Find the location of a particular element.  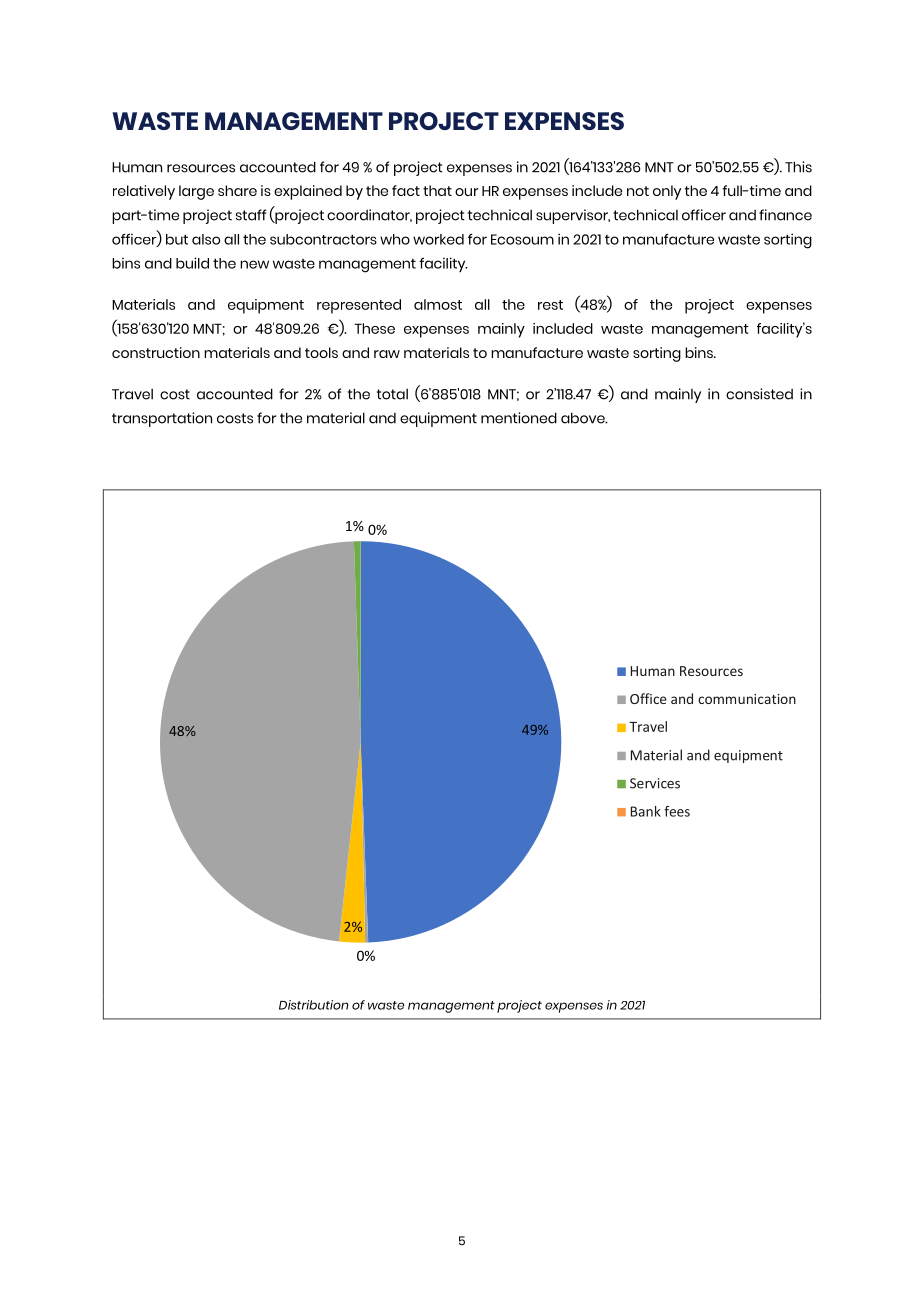

only is located at coordinates (667, 192).
